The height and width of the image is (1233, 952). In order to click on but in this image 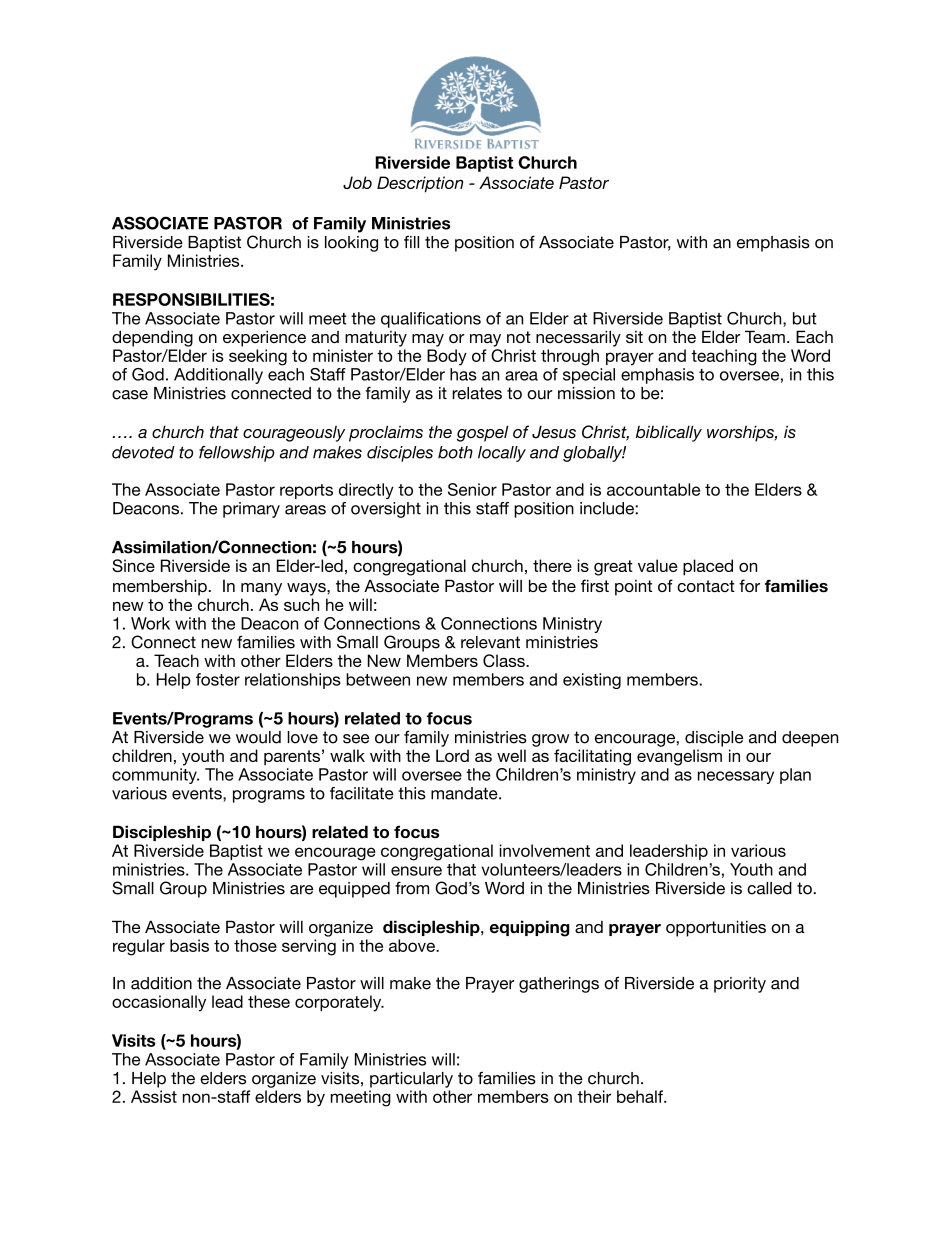, I will do `click(805, 318)`.
